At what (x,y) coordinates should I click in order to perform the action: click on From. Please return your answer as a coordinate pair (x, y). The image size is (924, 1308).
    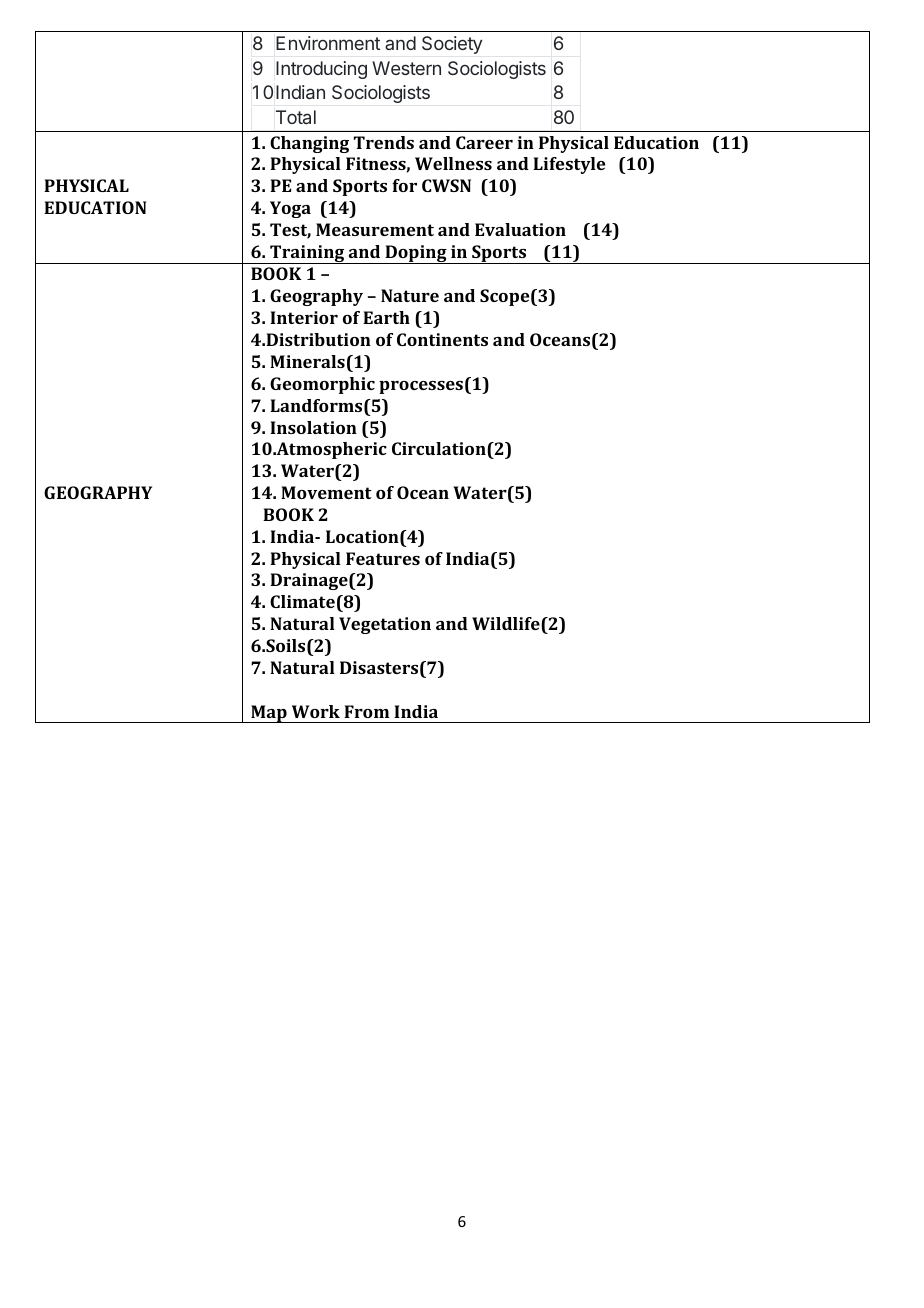
    Looking at the image, I should click on (366, 711).
